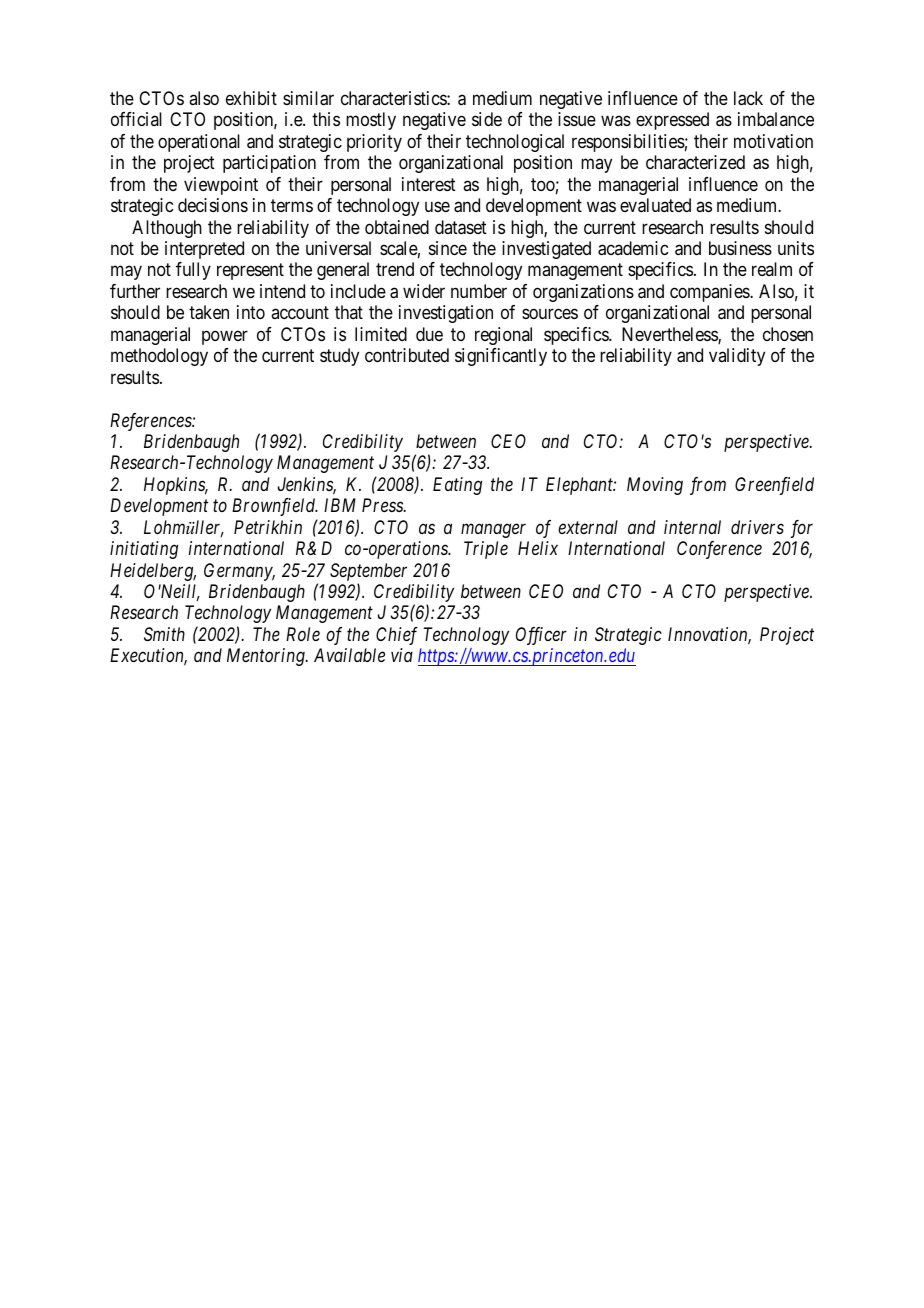 The image size is (924, 1308). Describe the element at coordinates (740, 248) in the image. I see `business` at that location.
